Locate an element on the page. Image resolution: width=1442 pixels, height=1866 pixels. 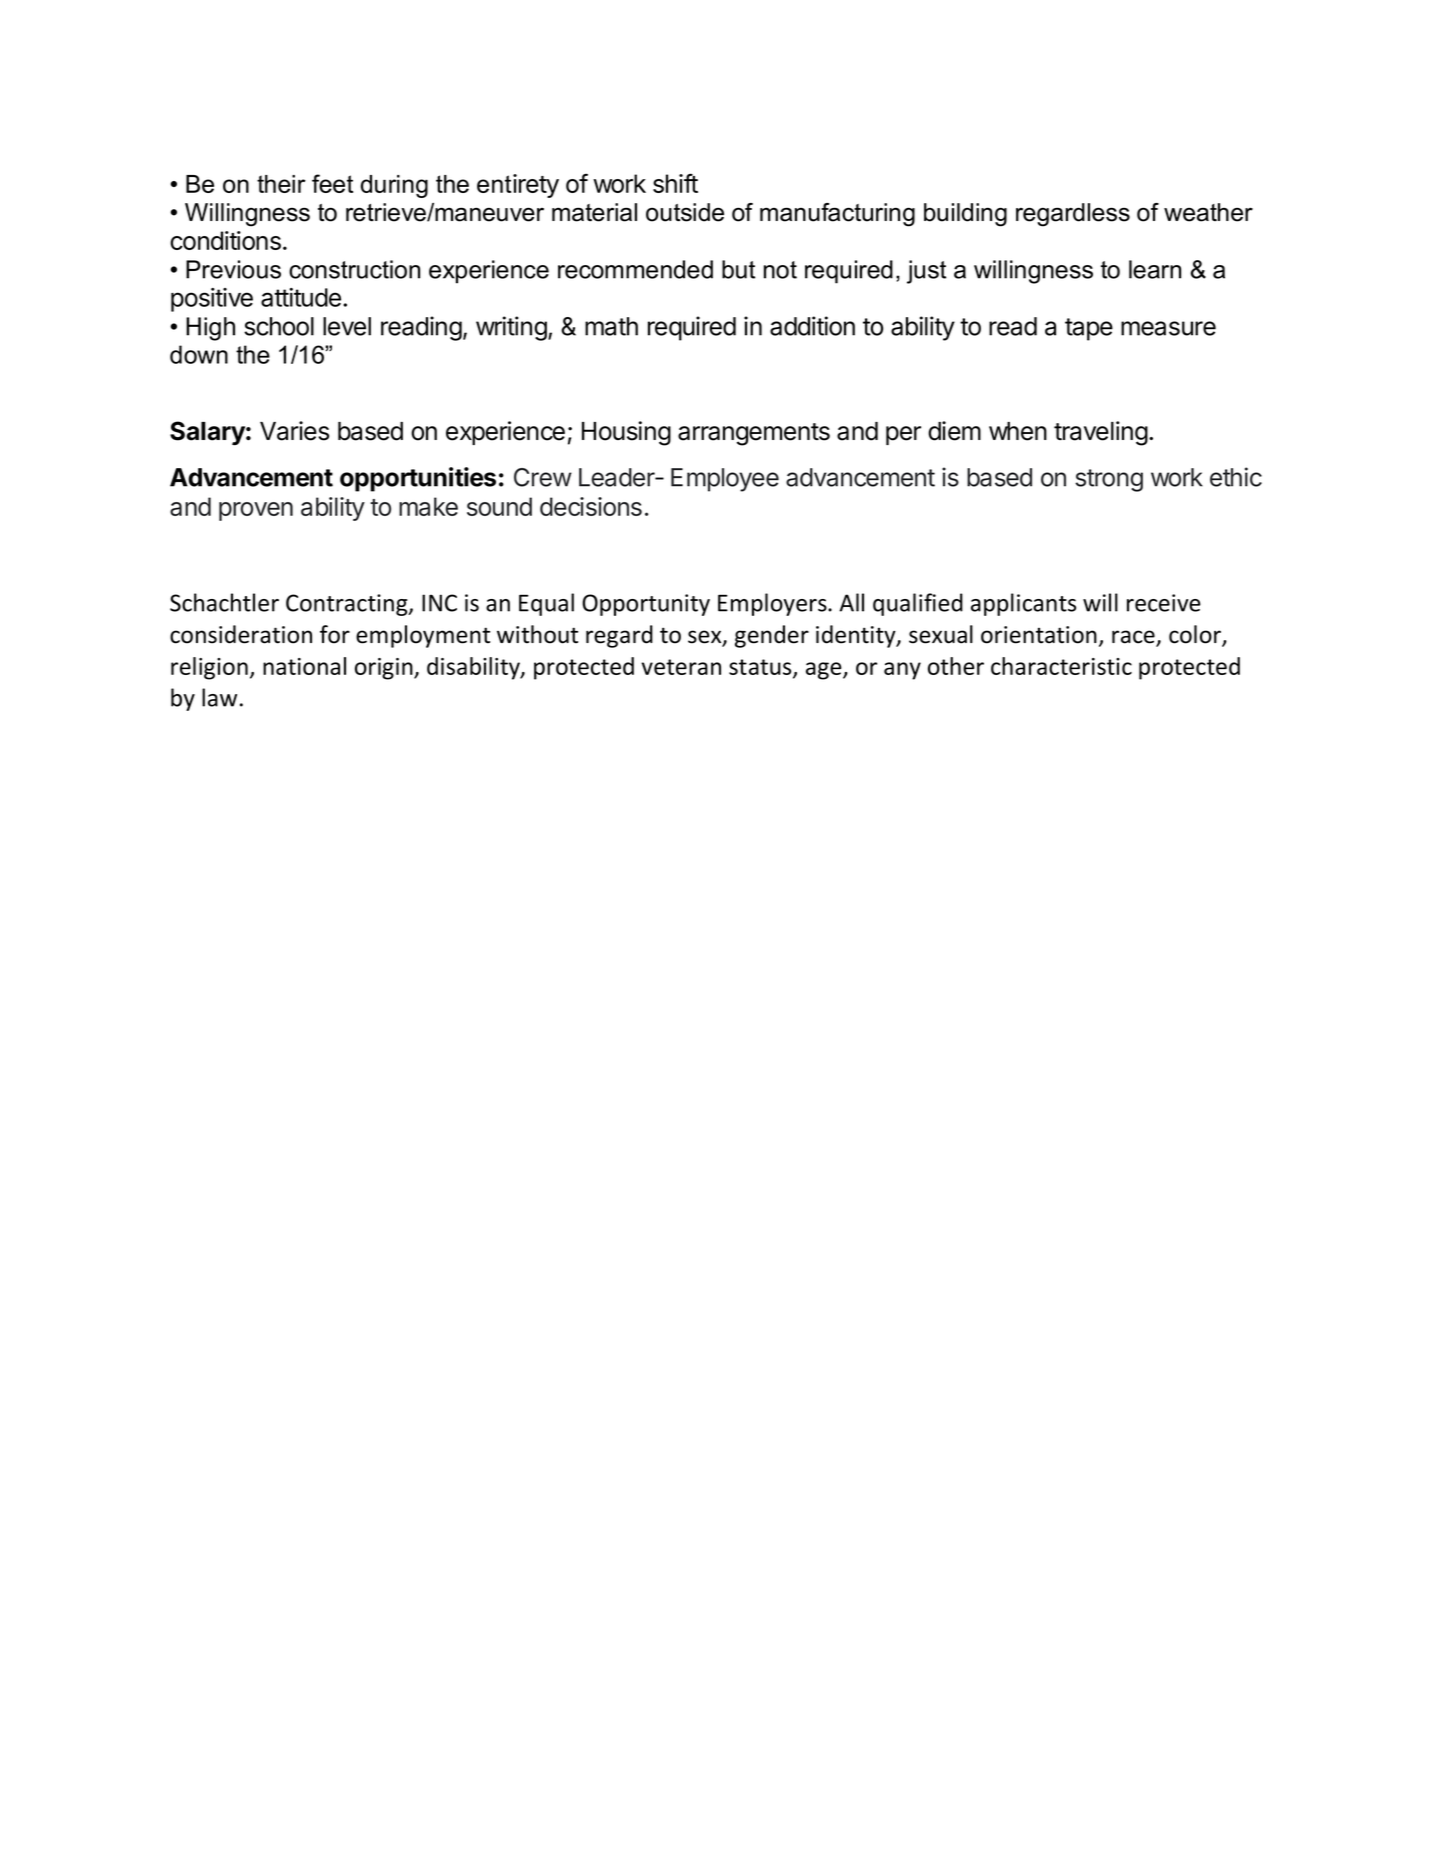
characteristic is located at coordinates (1061, 666).
